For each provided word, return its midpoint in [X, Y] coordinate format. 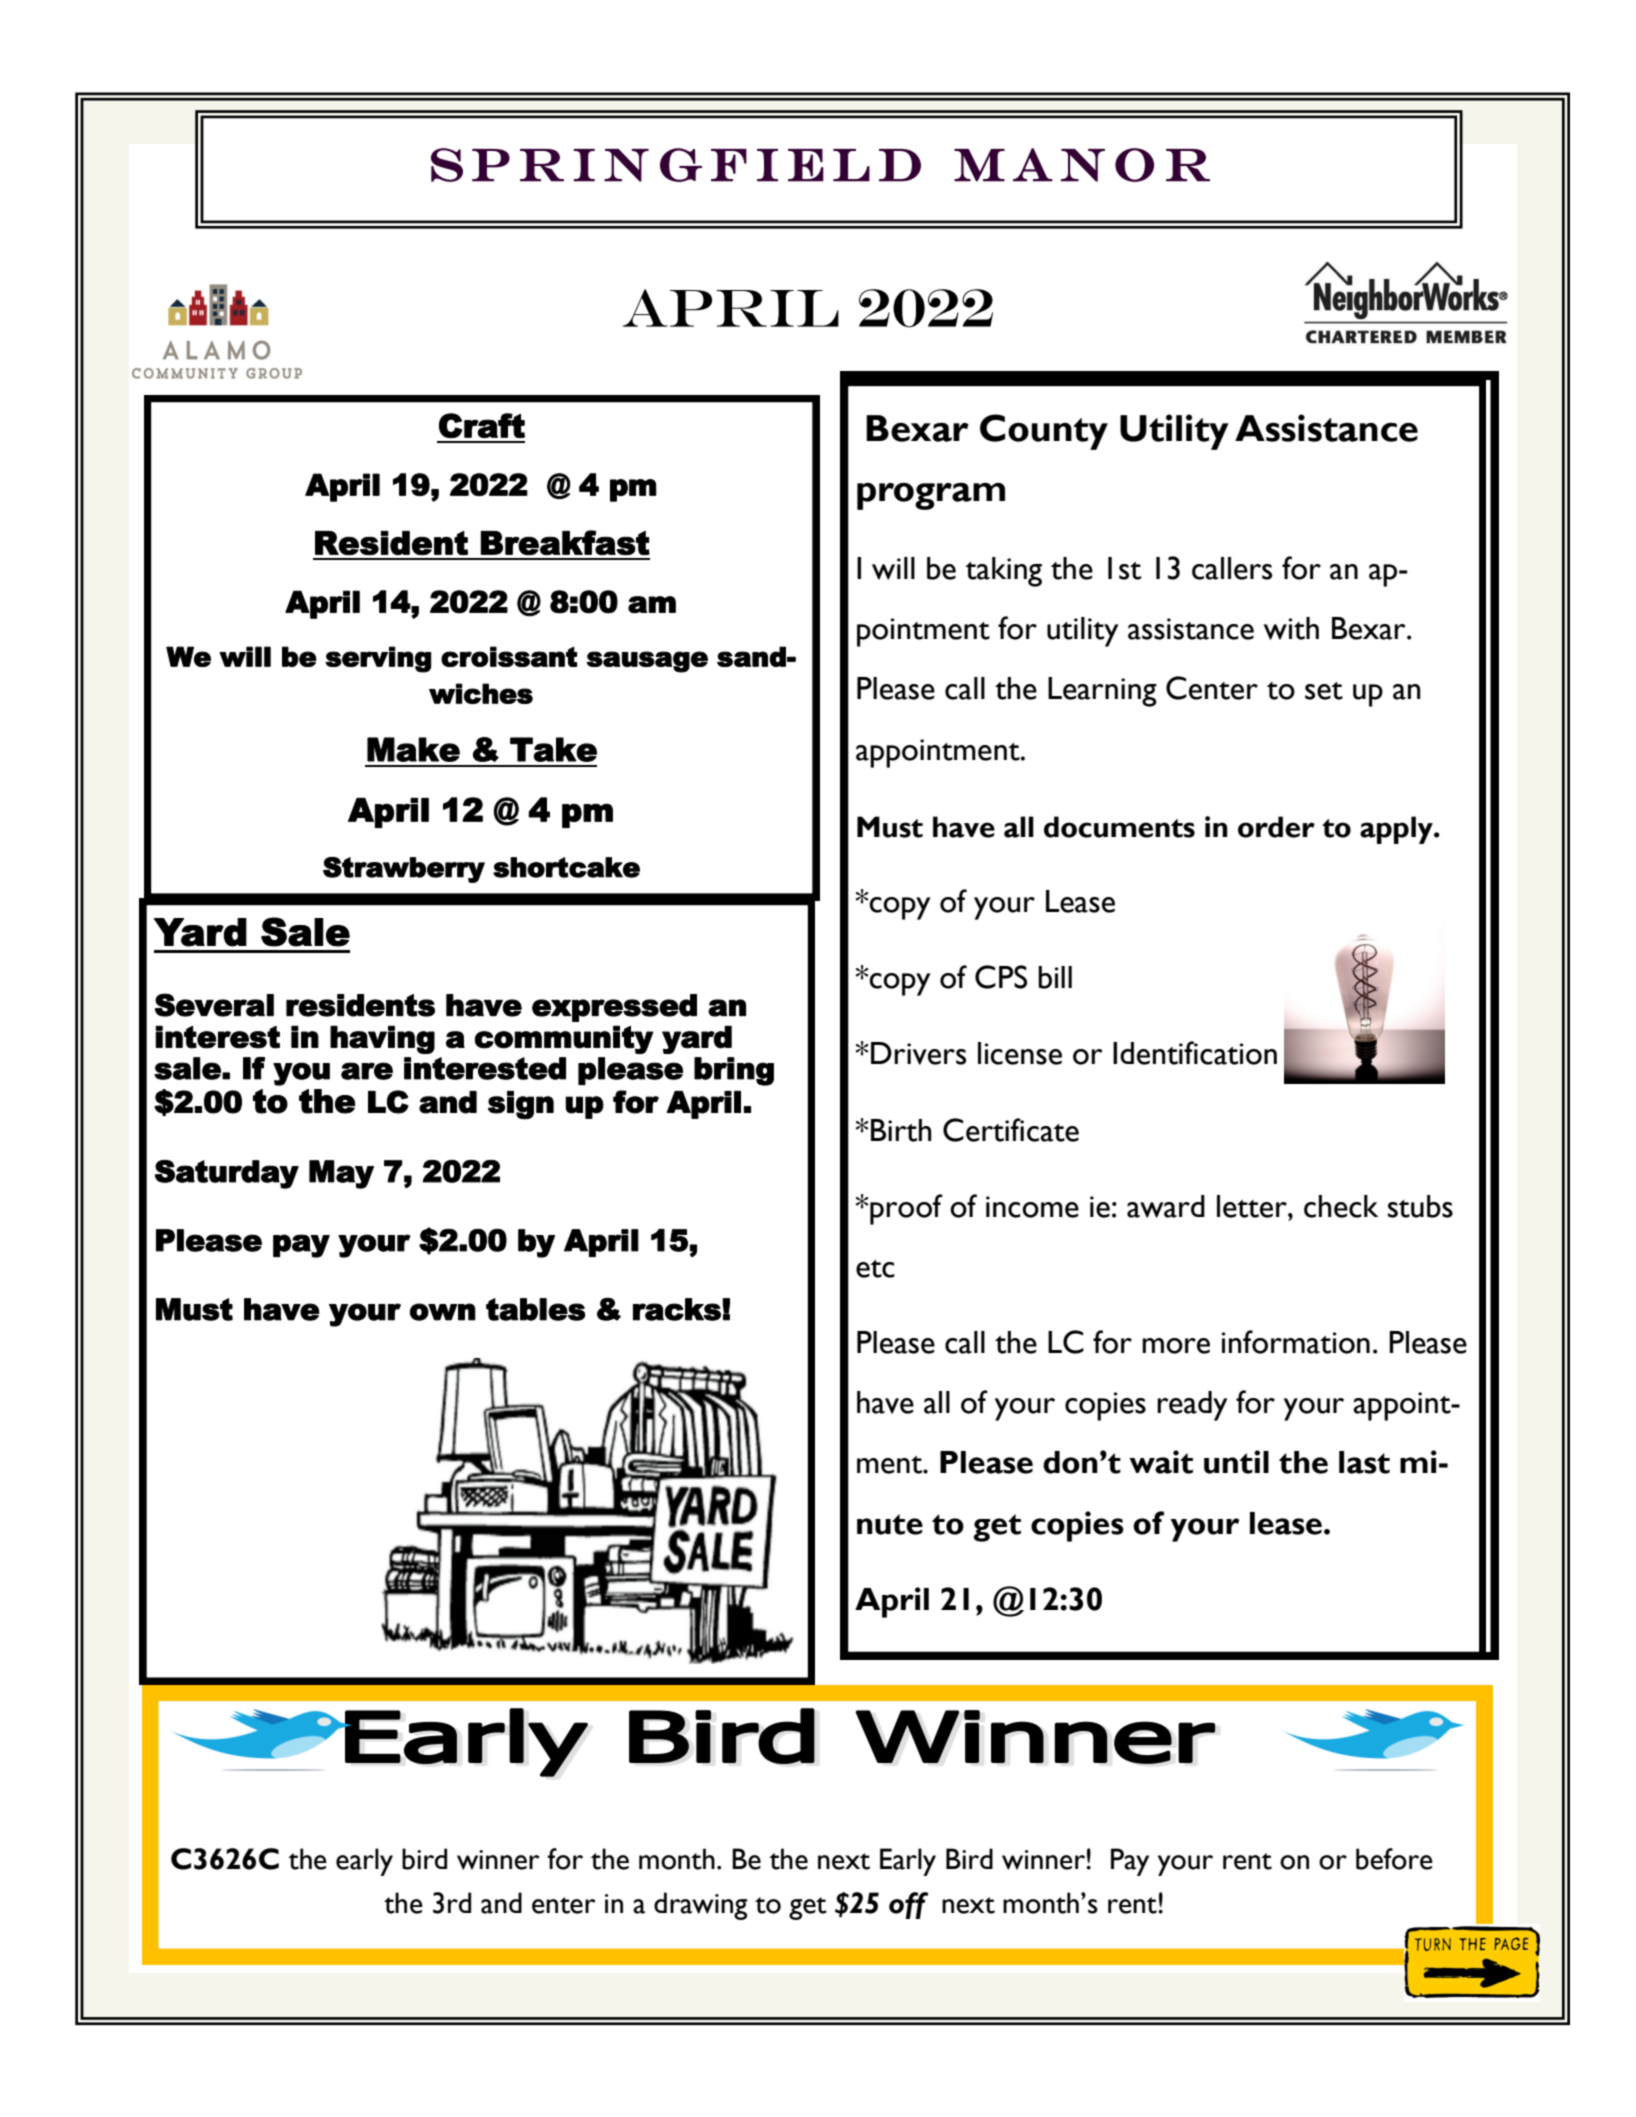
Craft [482, 425]
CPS [1001, 977]
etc [875, 1269]
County [1044, 432]
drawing [701, 1906]
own [443, 1312]
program [931, 496]
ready [1192, 1406]
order [1276, 827]
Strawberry [404, 870]
